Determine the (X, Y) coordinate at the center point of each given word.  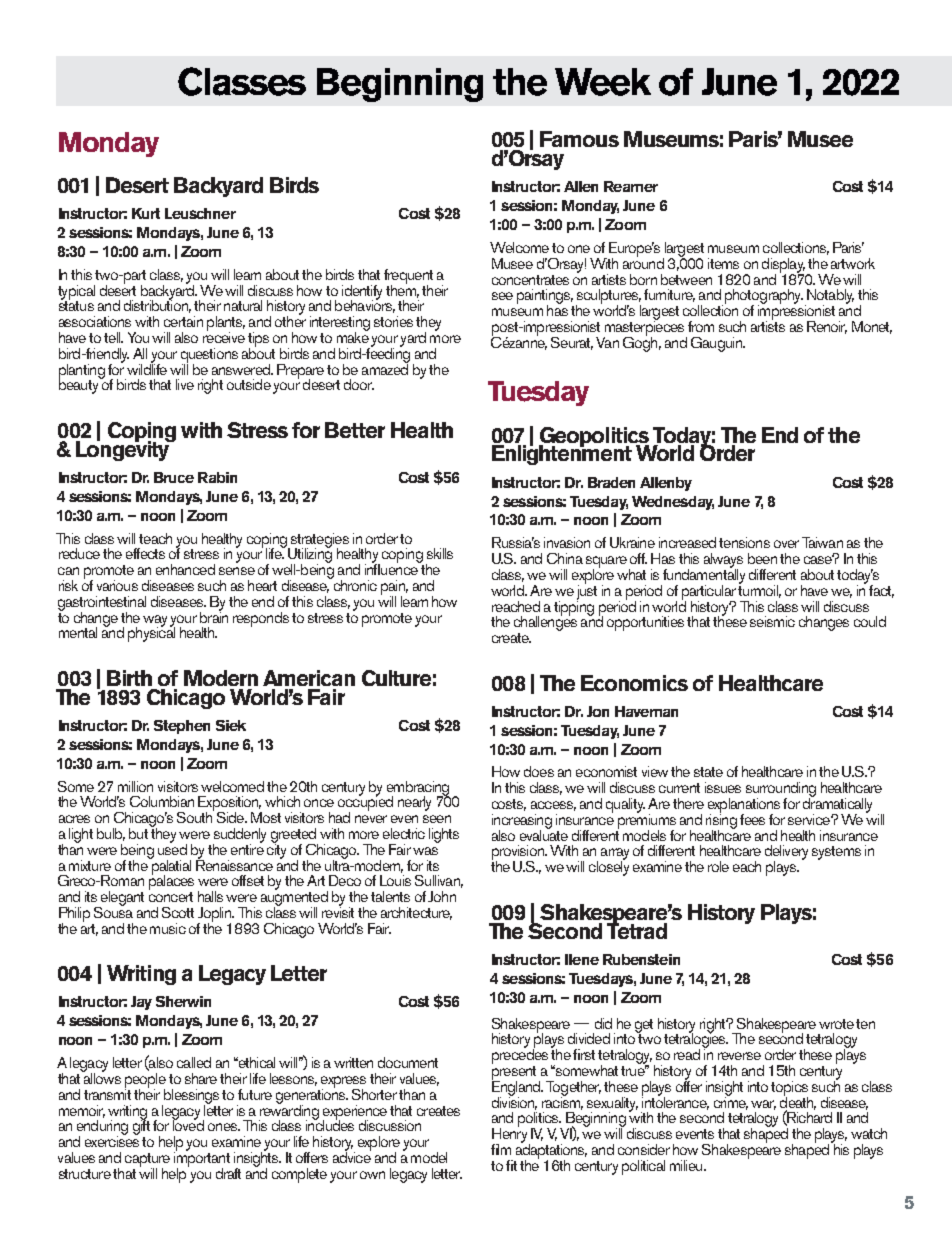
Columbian (162, 801)
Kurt (146, 213)
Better (355, 430)
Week (603, 82)
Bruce (174, 477)
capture (147, 1161)
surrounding (781, 790)
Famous (579, 139)
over (786, 544)
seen (437, 819)
